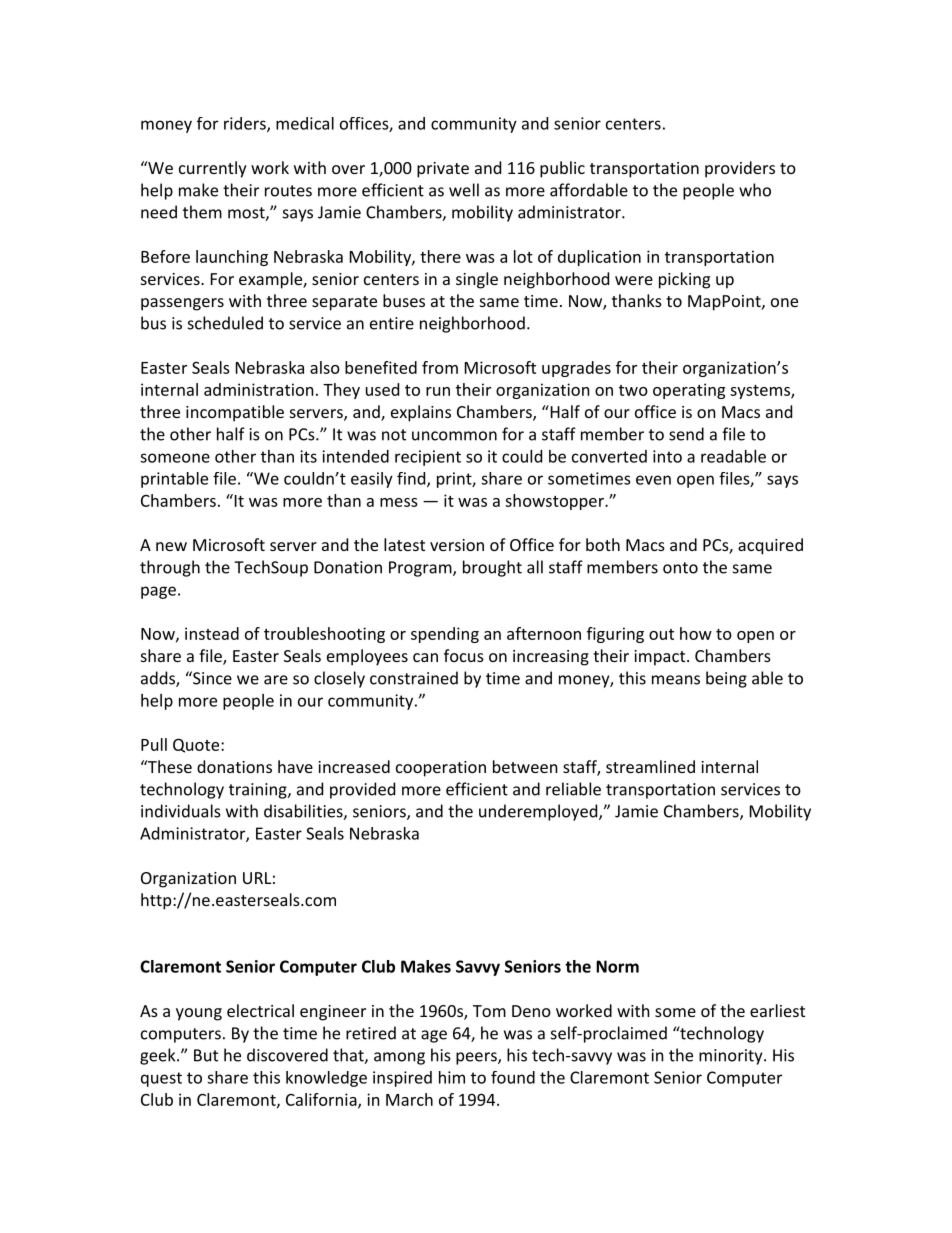  What do you see at coordinates (452, 1077) in the screenshot?
I see `him` at bounding box center [452, 1077].
